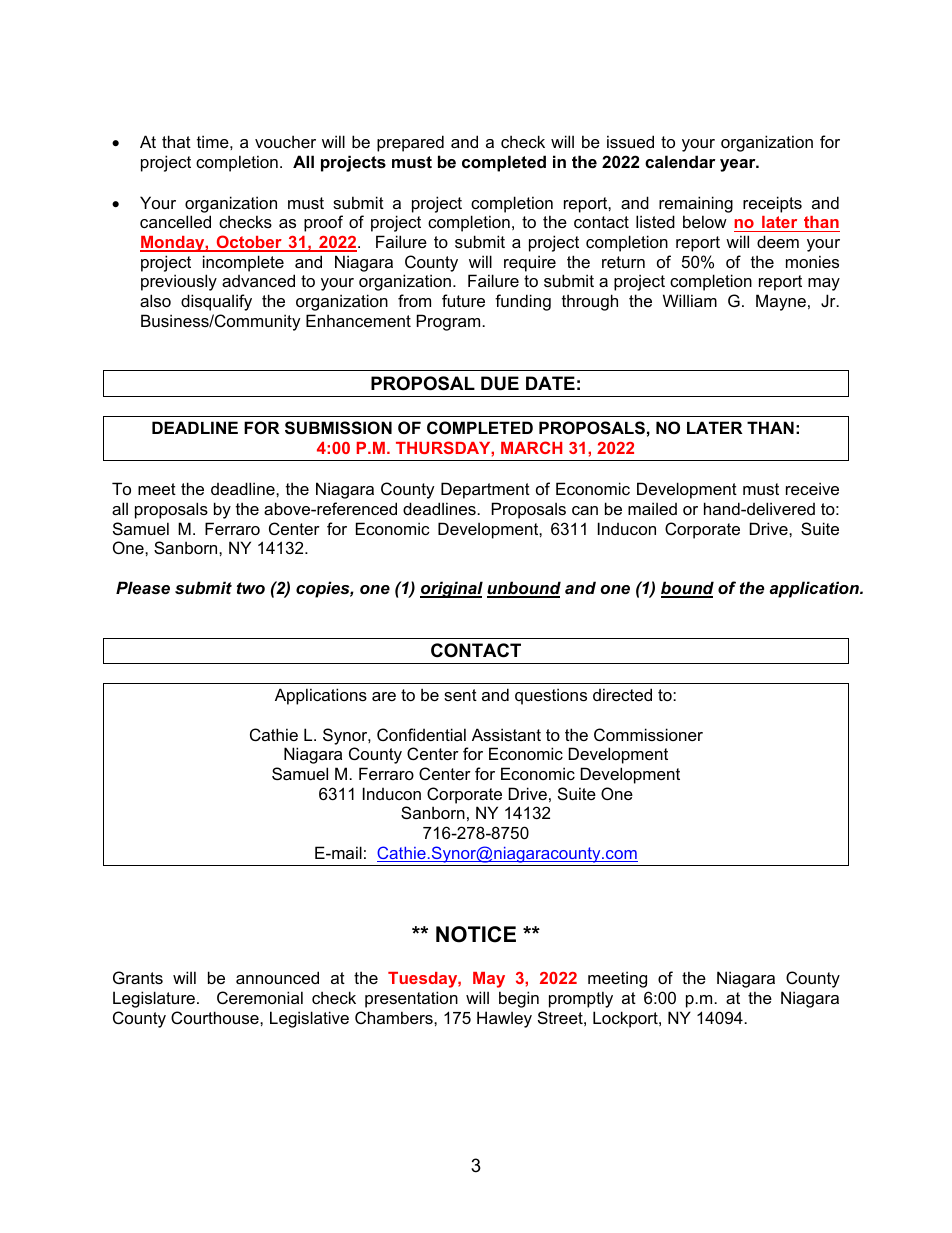  I want to click on through, so click(590, 302).
